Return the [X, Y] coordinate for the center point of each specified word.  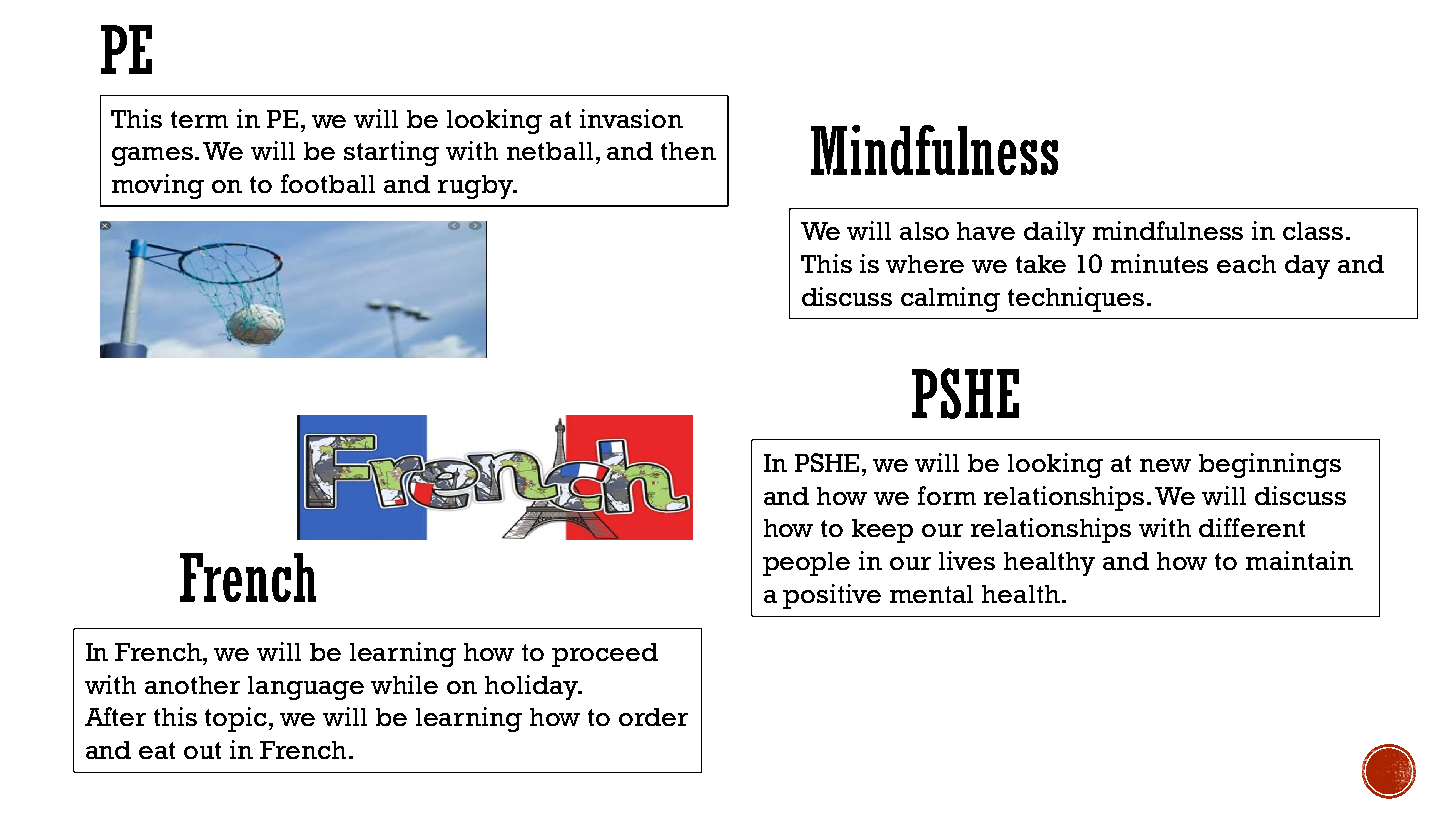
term [199, 119]
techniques [1076, 299]
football [328, 183]
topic [237, 719]
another [192, 685]
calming [950, 299]
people [806, 564]
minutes [1159, 263]
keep [882, 531]
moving [158, 186]
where [925, 264]
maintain [1299, 560]
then [688, 151]
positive [832, 596]
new [1165, 465]
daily [1054, 233]
